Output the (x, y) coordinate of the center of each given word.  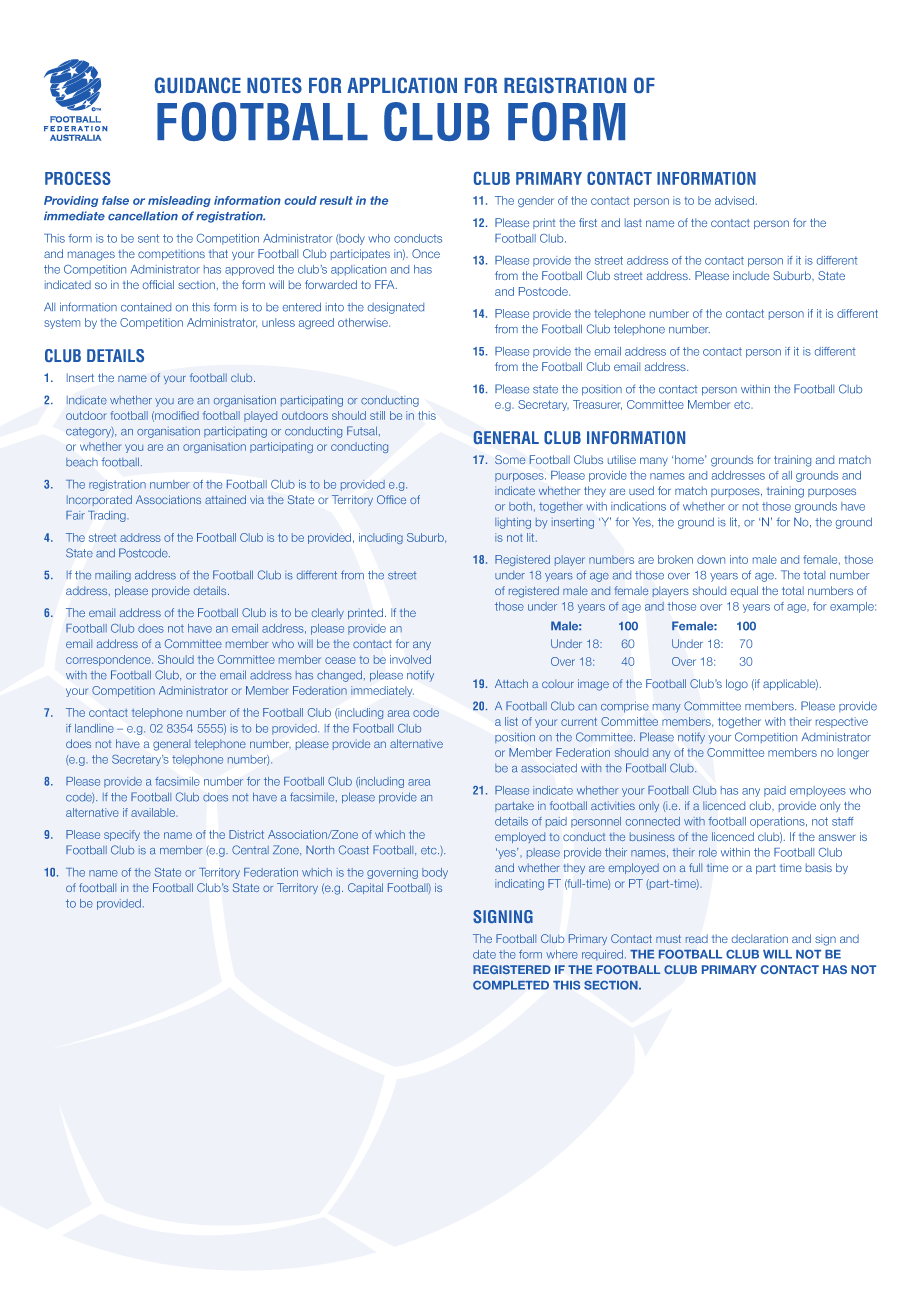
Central (250, 850)
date (484, 954)
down (711, 559)
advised (734, 200)
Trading (108, 516)
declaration (760, 938)
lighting (513, 523)
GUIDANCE (198, 85)
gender (536, 201)
